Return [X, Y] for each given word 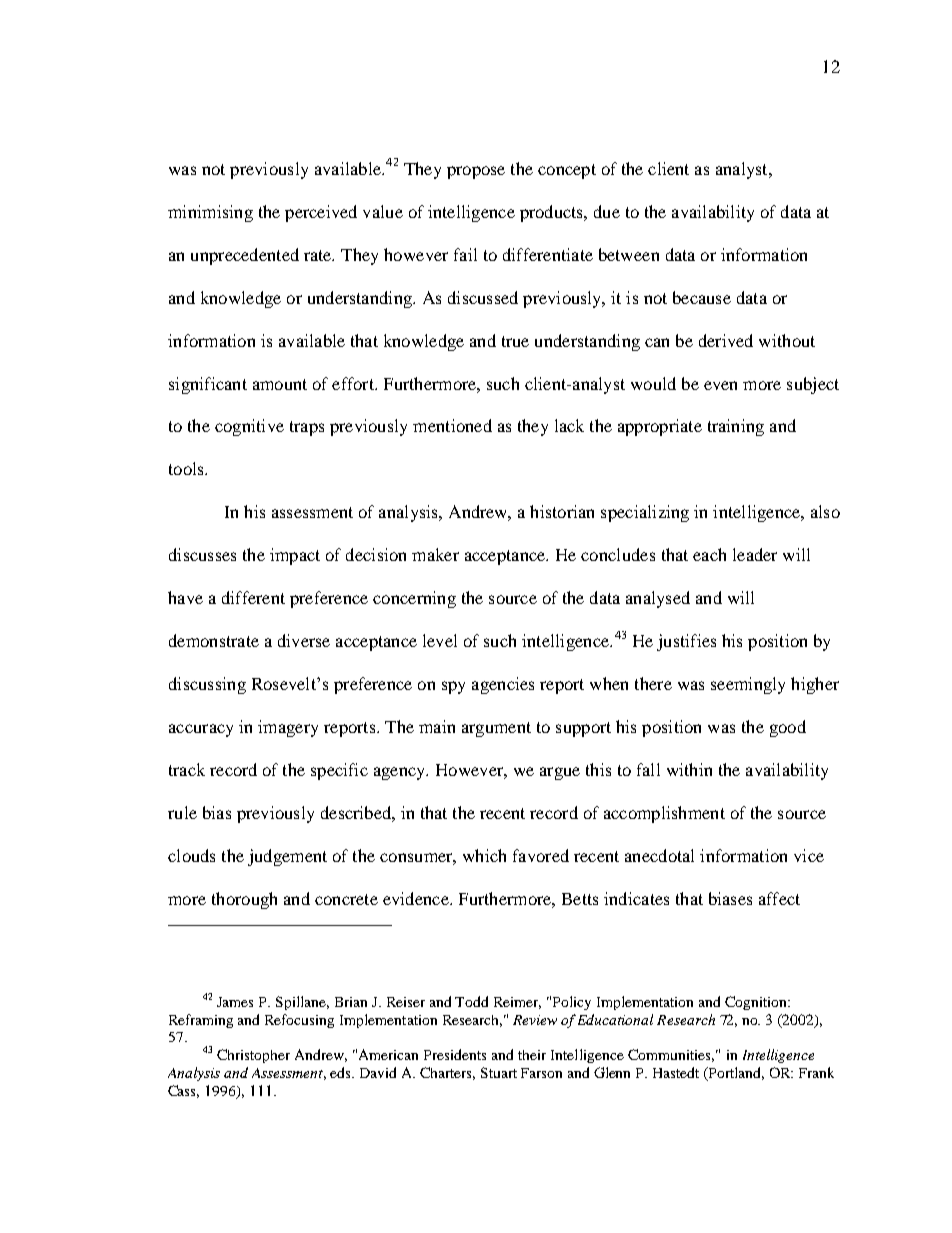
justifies [686, 642]
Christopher [253, 1056]
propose [476, 172]
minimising [210, 213]
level [440, 640]
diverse [304, 640]
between [629, 254]
